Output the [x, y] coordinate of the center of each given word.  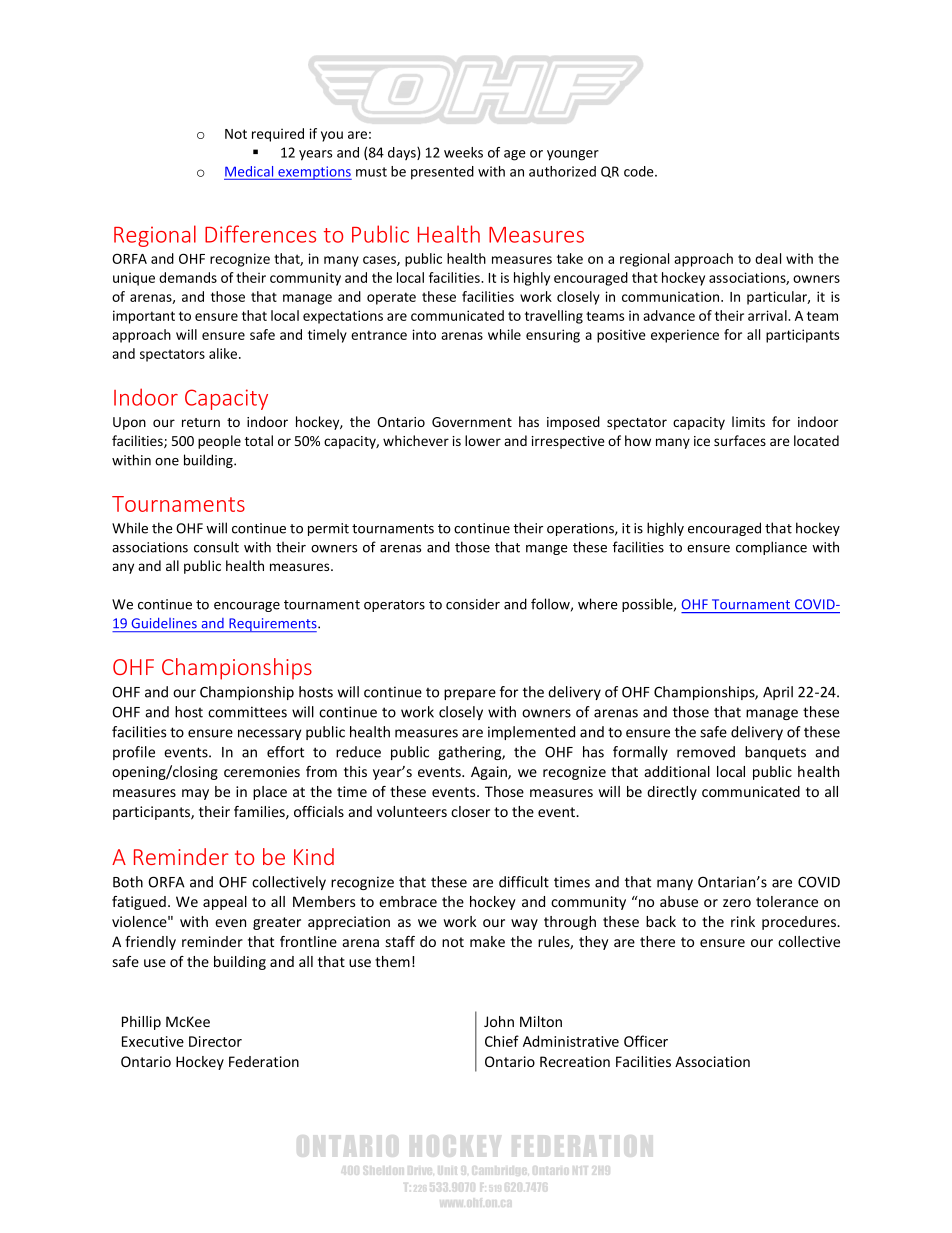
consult [216, 547]
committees [247, 712]
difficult [524, 882]
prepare [470, 694]
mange [546, 550]
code [640, 171]
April [778, 693]
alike [224, 353]
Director [215, 1041]
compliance [771, 548]
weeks [463, 152]
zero [737, 903]
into [424, 334]
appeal [225, 903]
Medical [249, 171]
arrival [768, 315]
